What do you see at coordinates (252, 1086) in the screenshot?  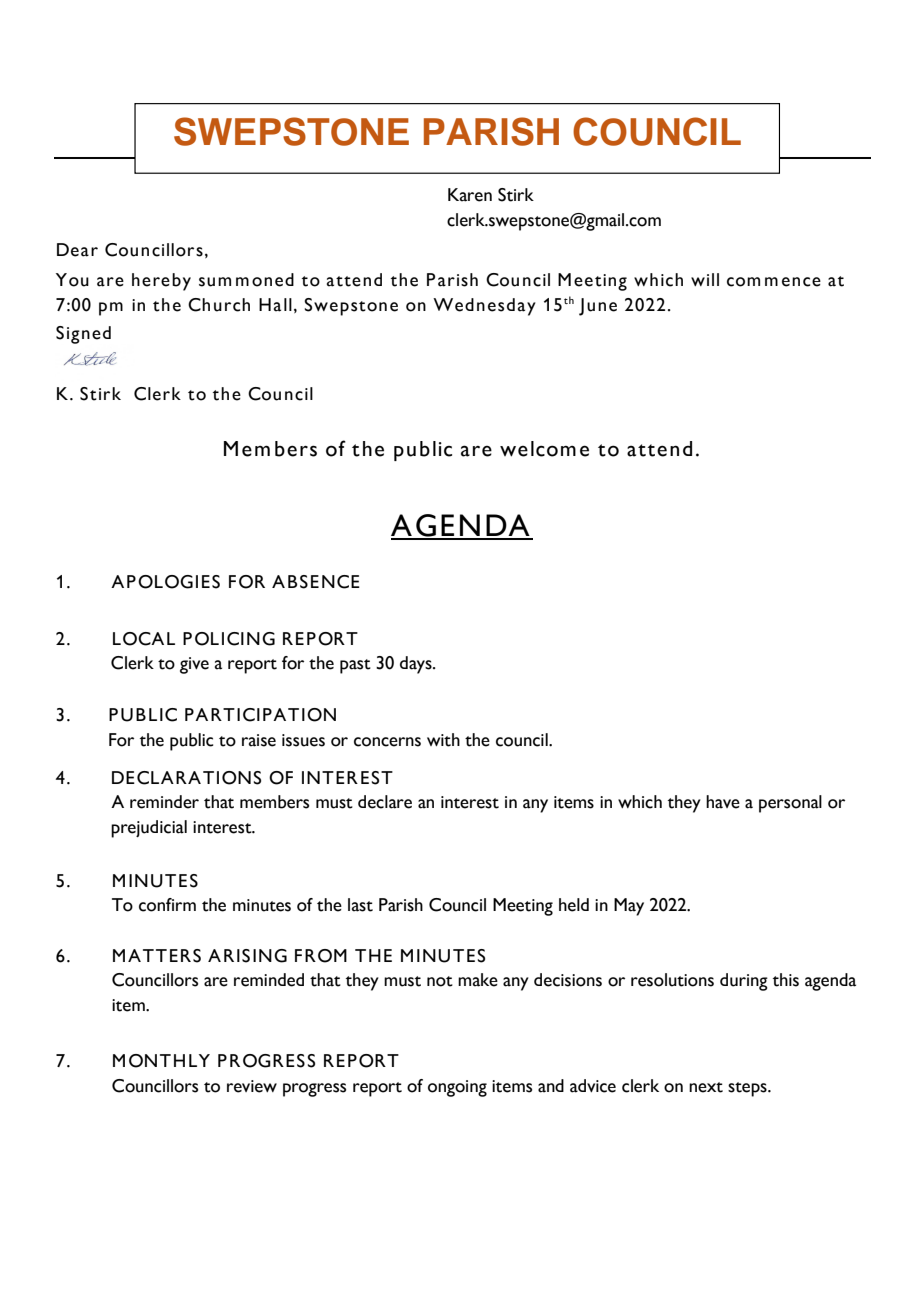 I see `review` at bounding box center [252, 1086].
